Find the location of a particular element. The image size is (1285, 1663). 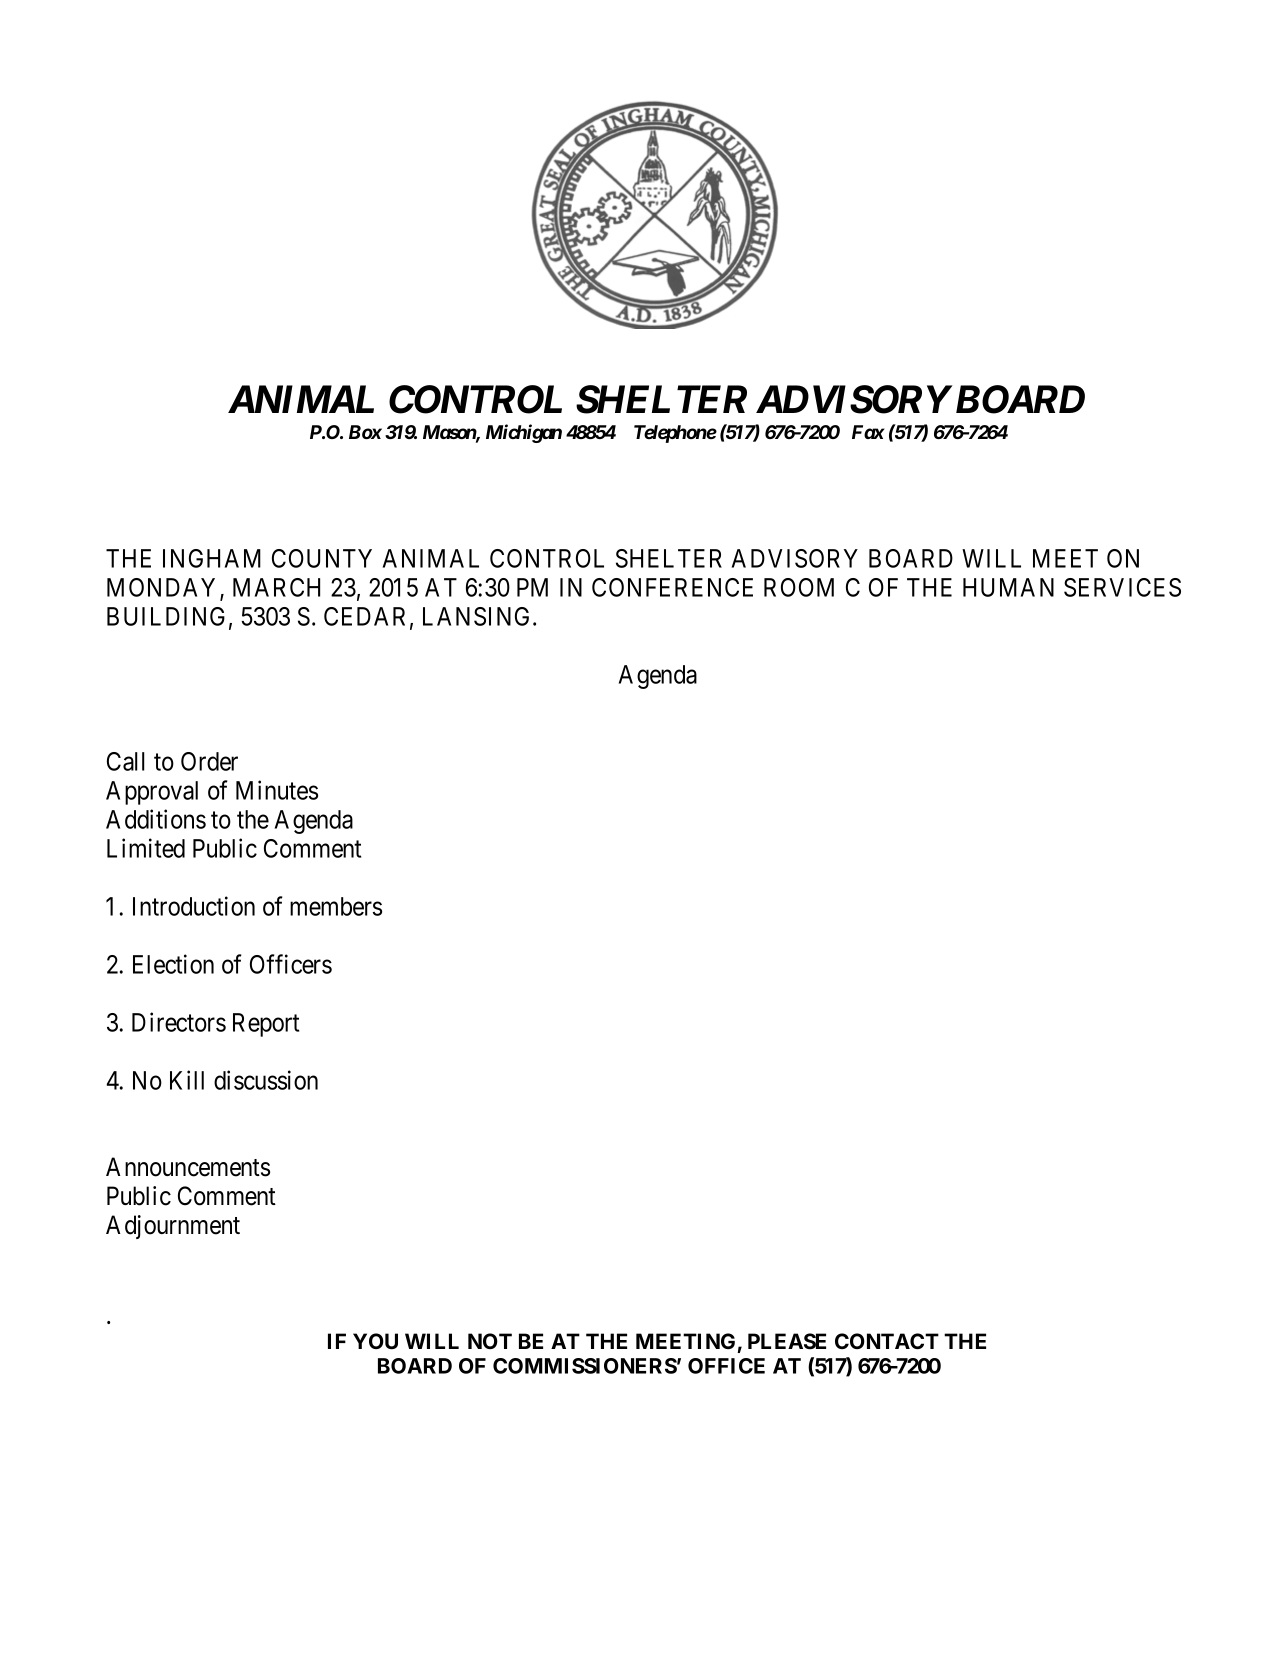

Introduction is located at coordinates (194, 906).
